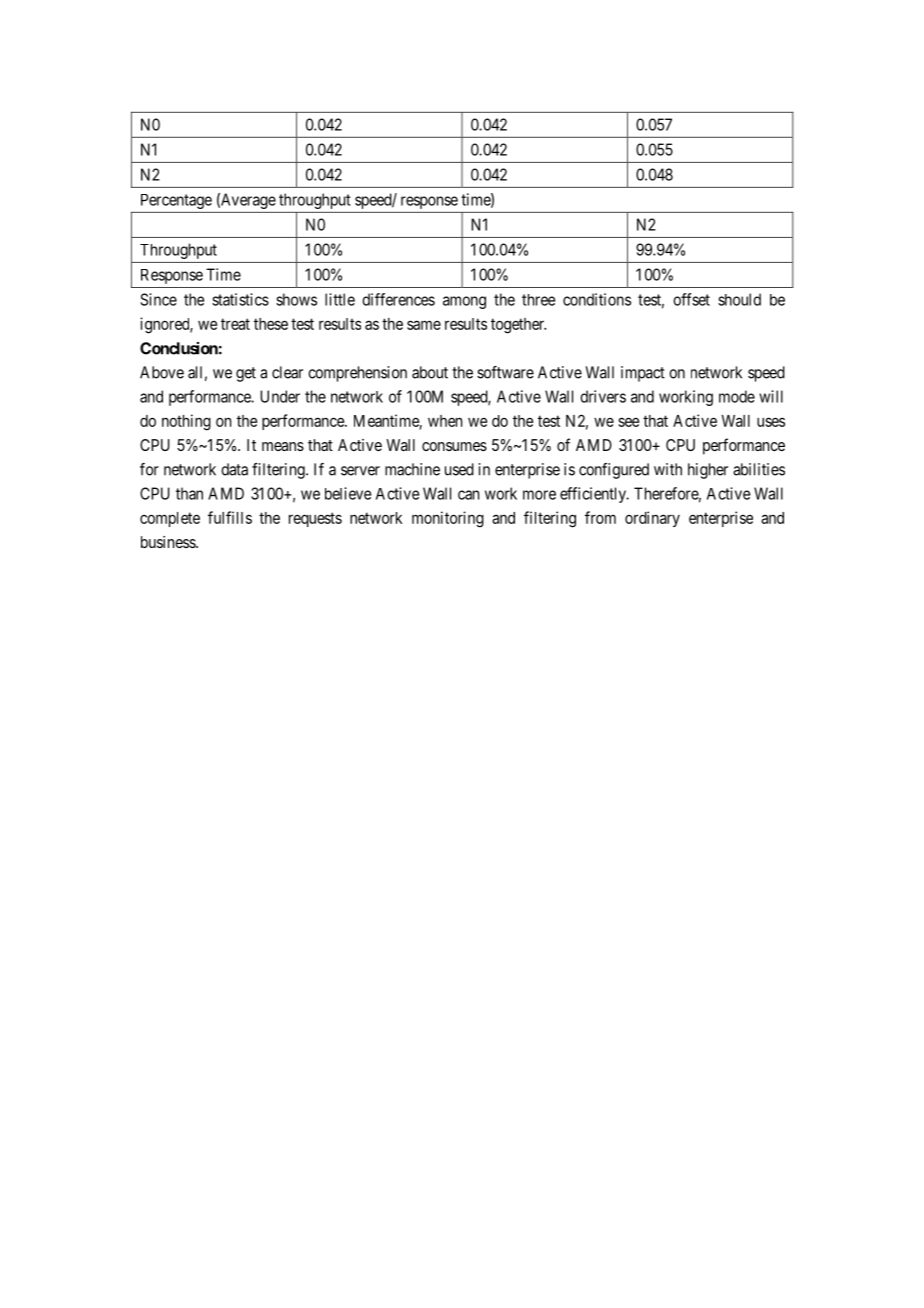 The width and height of the screenshot is (924, 1308). Describe the element at coordinates (430, 372) in the screenshot. I see `about` at that location.
